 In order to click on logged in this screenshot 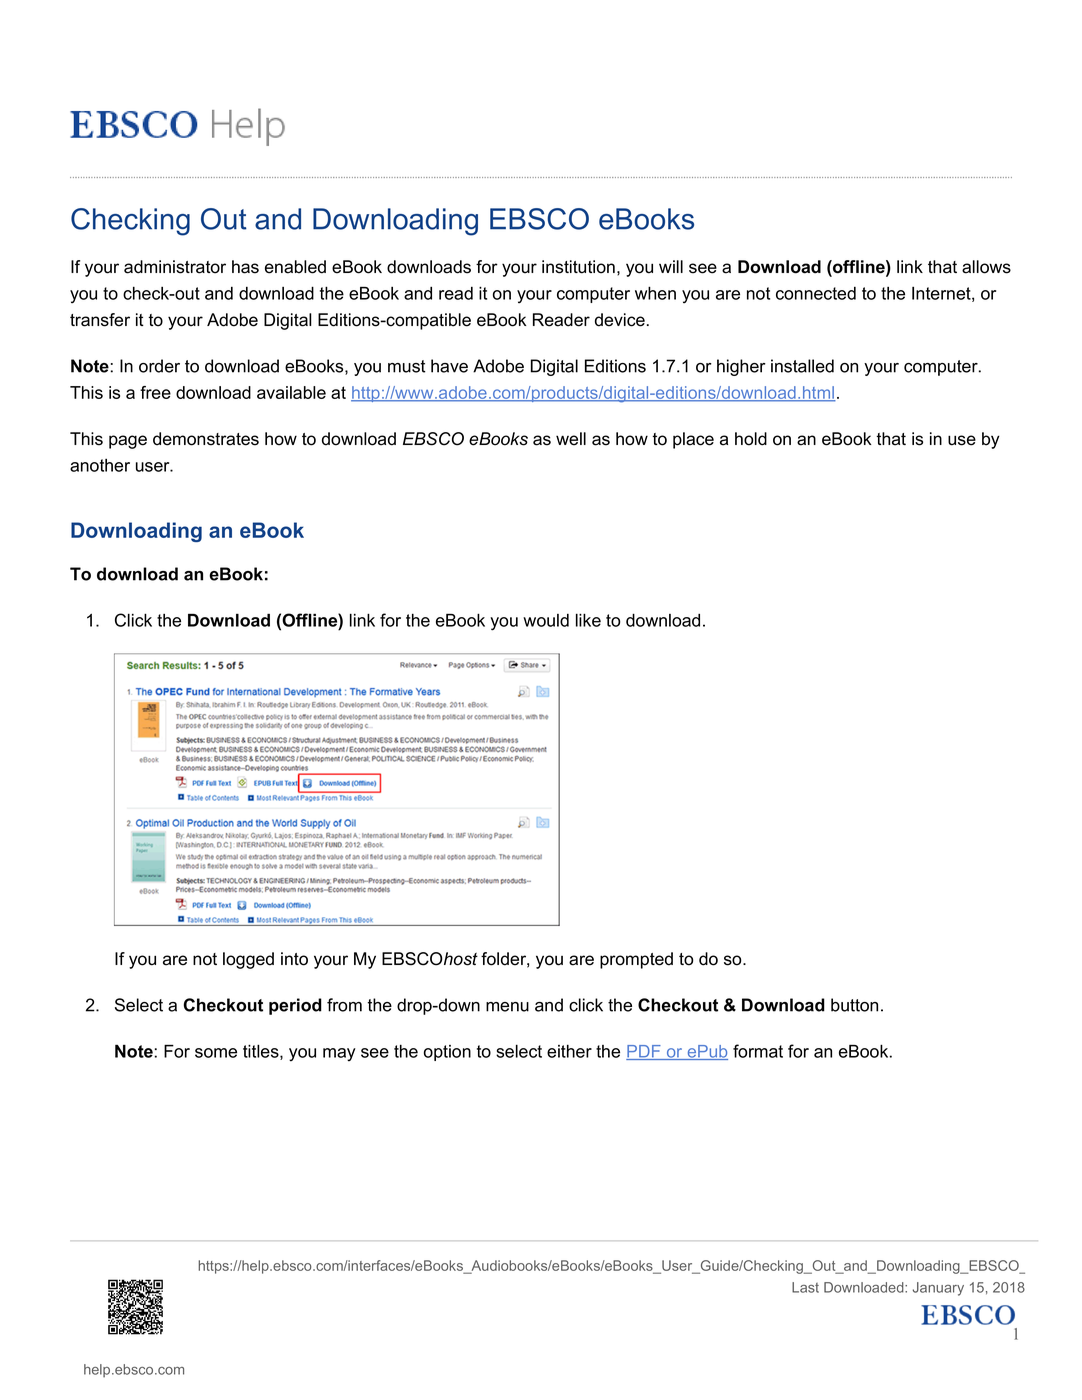, I will do `click(248, 960)`.
